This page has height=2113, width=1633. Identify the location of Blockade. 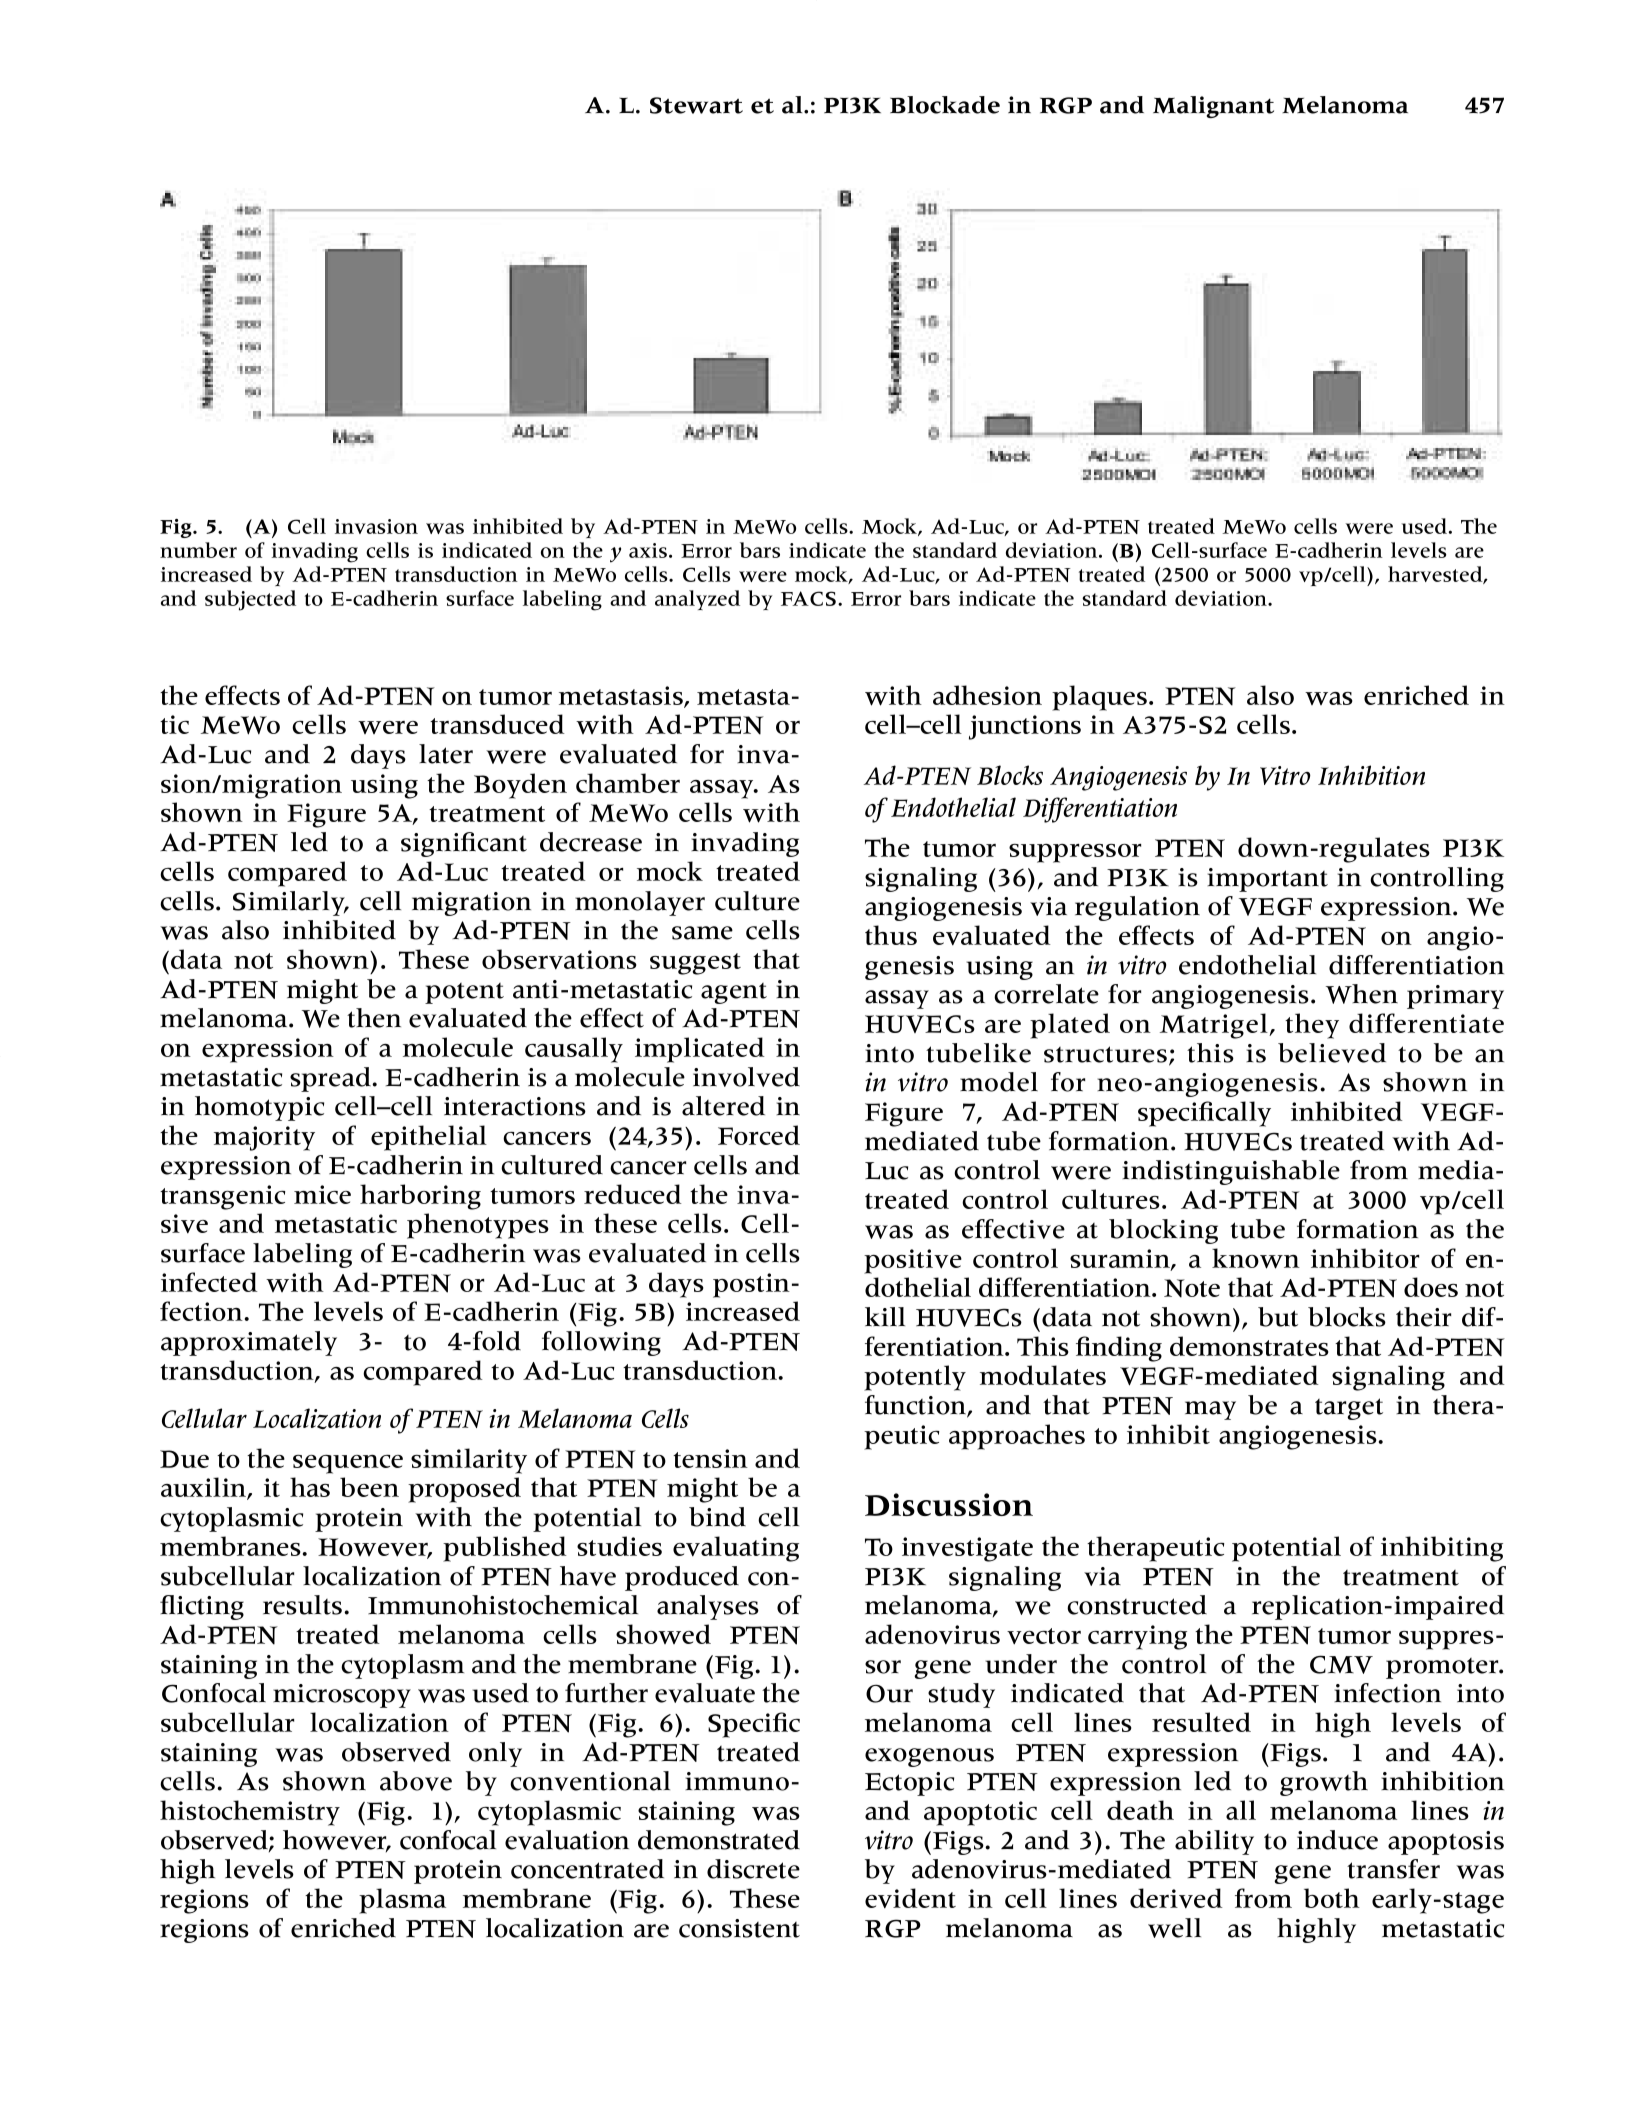
(945, 105).
